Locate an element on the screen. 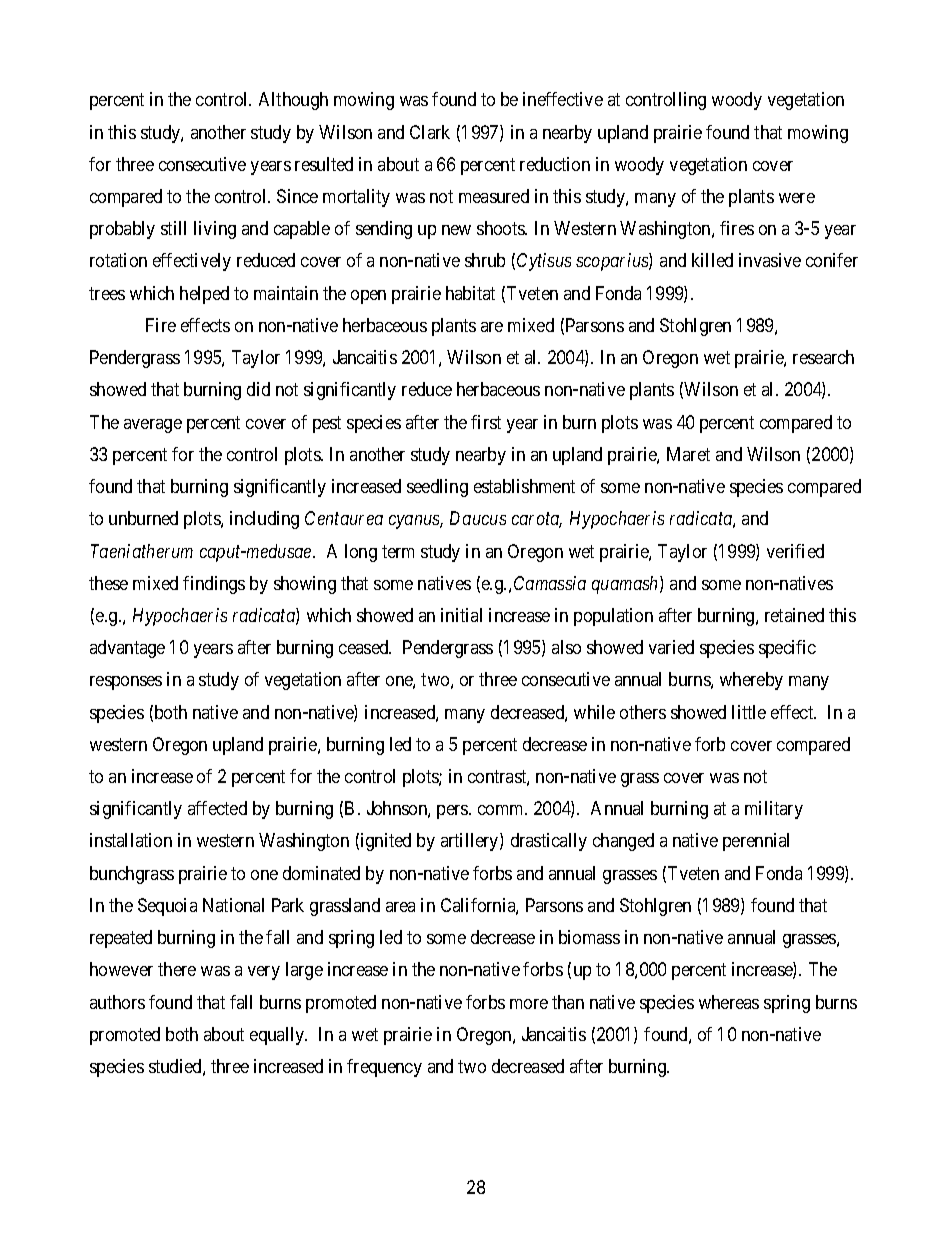 The height and width of the screenshot is (1233, 952). retained is located at coordinates (794, 615).
